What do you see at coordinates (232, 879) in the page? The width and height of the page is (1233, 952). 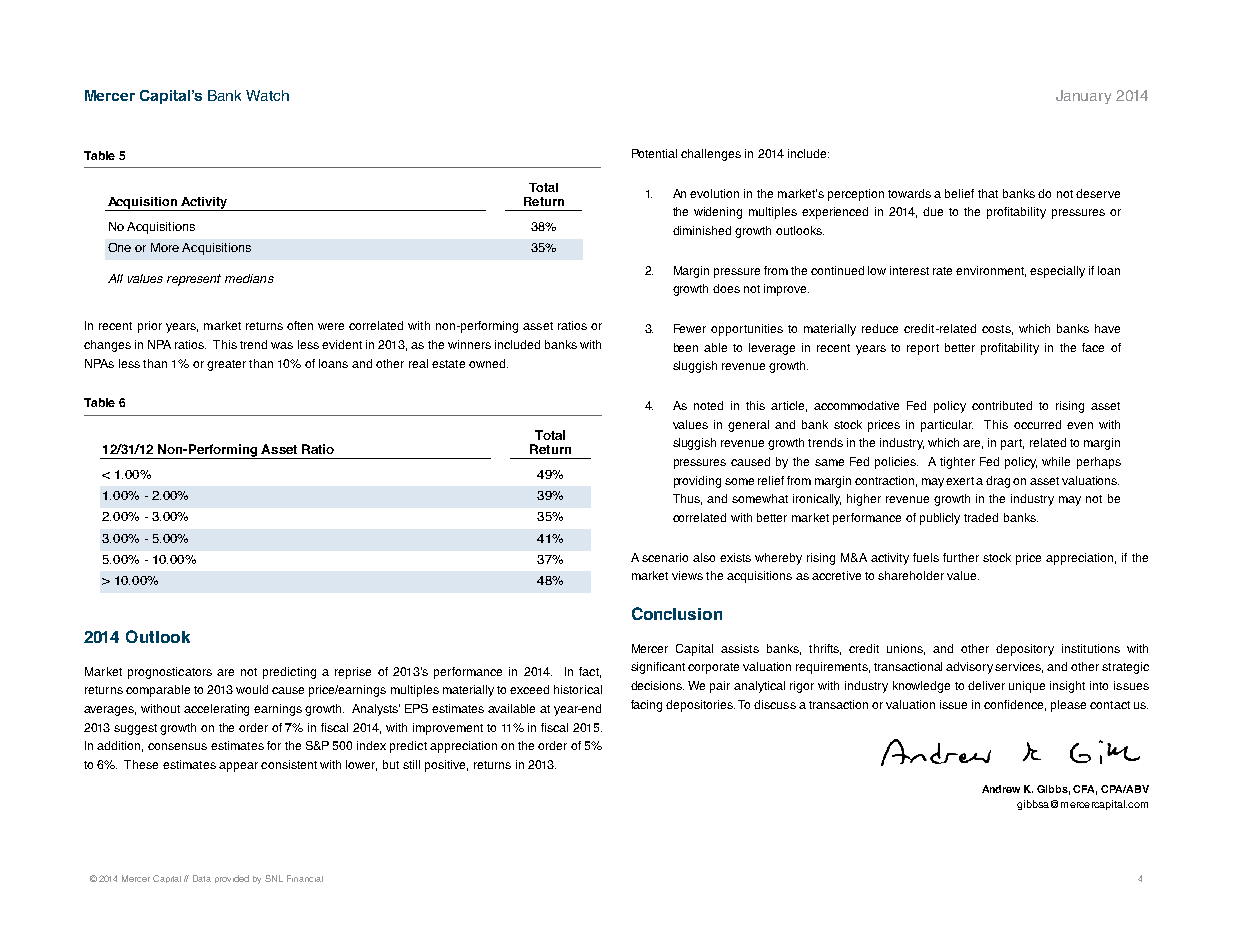 I see `provided` at bounding box center [232, 879].
